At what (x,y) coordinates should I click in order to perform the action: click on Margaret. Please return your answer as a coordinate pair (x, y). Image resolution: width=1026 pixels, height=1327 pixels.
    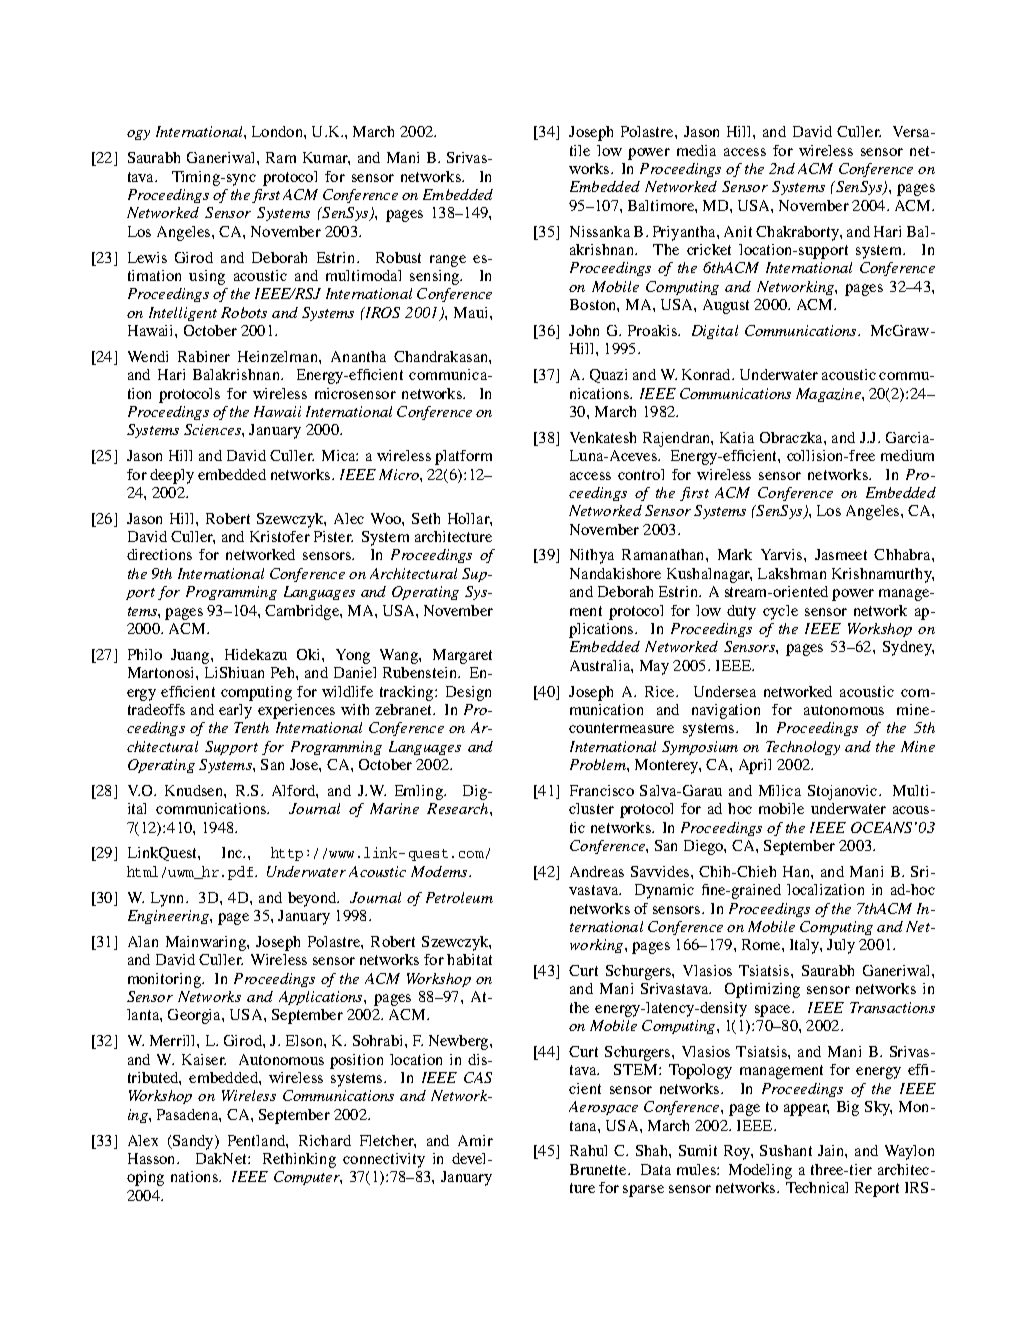
    Looking at the image, I should click on (462, 656).
